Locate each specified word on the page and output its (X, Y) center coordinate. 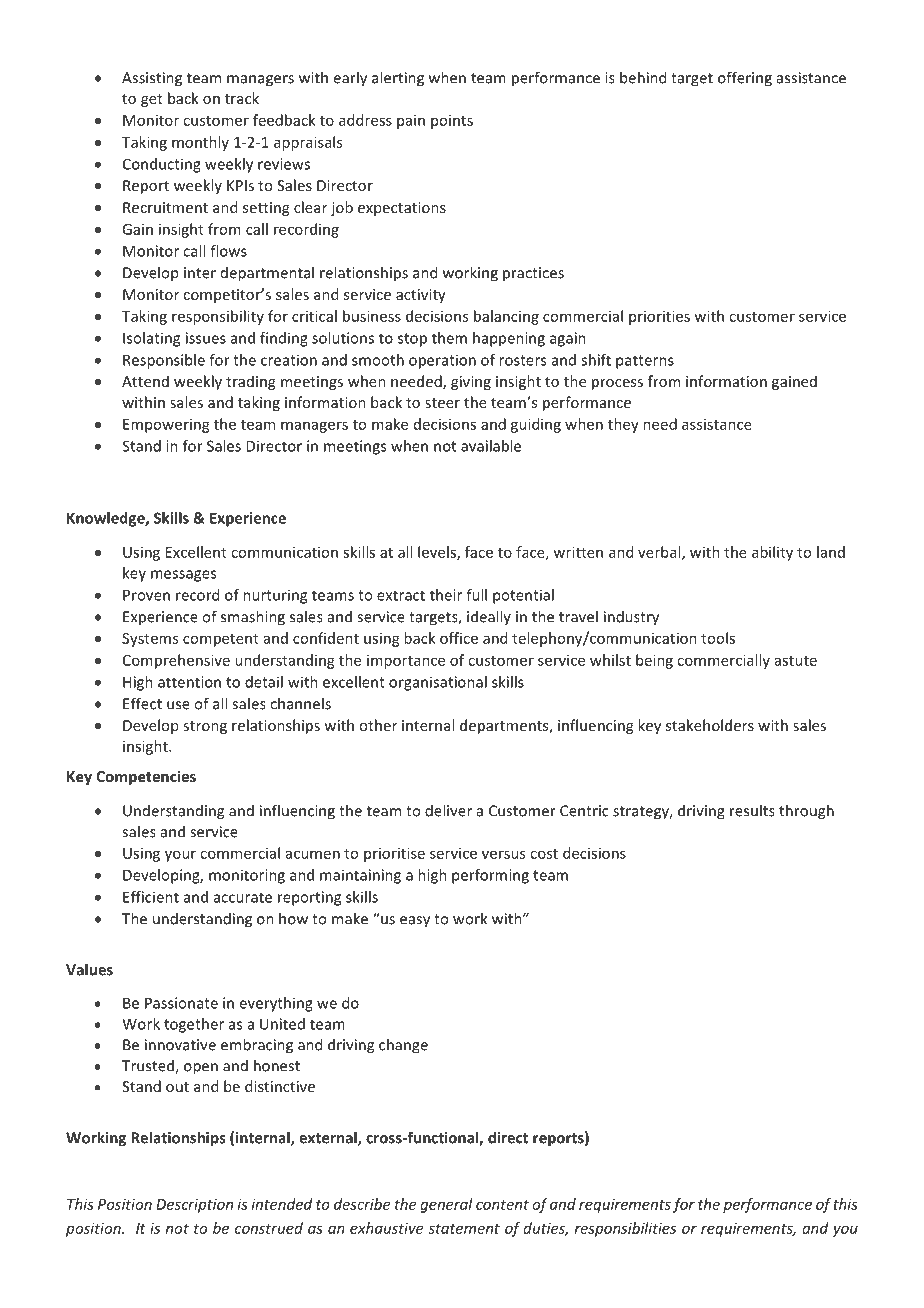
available (491, 446)
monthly (200, 143)
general (446, 1205)
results (752, 810)
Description (194, 1205)
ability (772, 553)
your (180, 856)
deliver (448, 810)
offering (745, 79)
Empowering (166, 426)
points (452, 122)
